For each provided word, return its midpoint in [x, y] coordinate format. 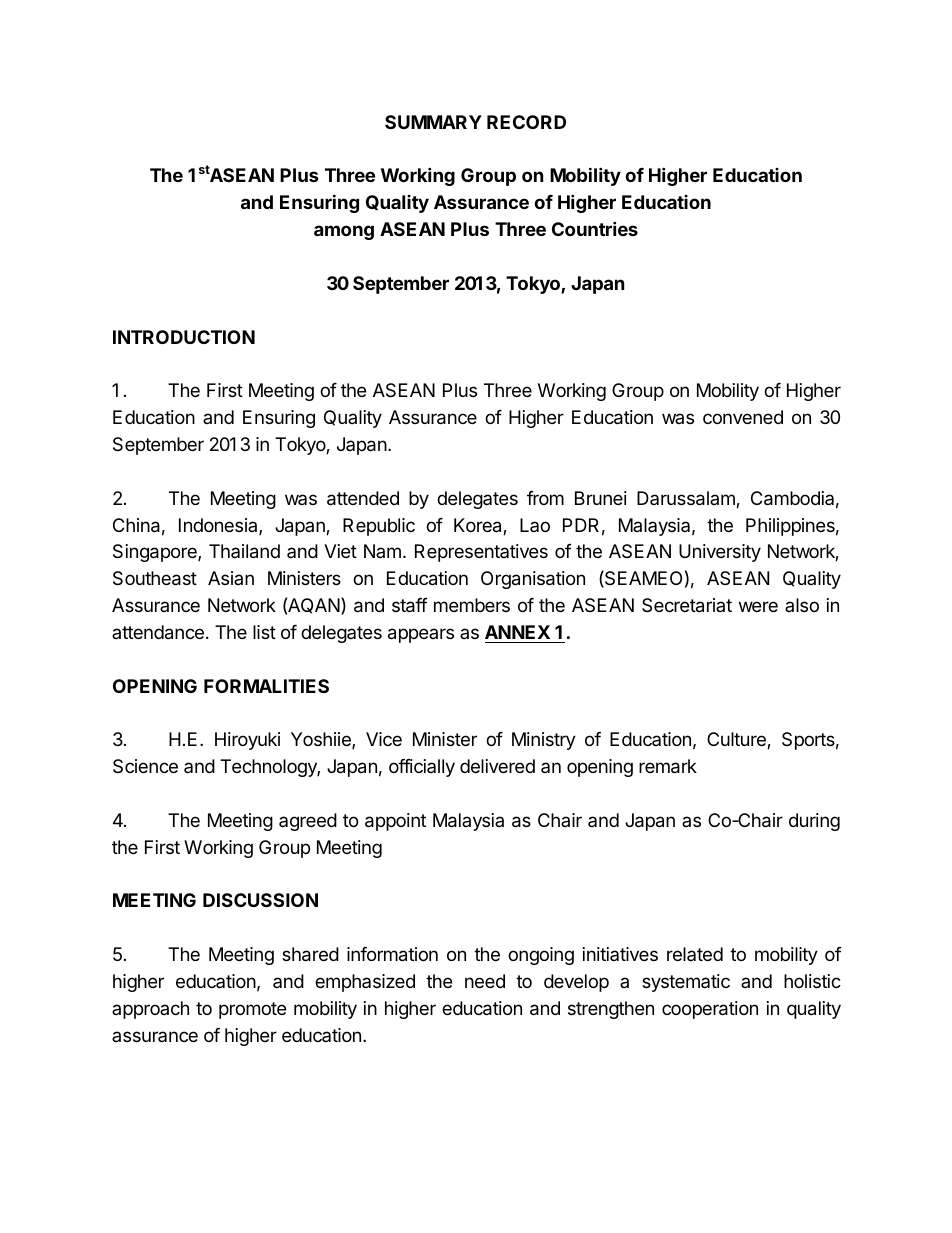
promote [252, 1010]
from [545, 498]
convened [743, 417]
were [758, 606]
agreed [308, 822]
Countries [595, 228]
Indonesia [219, 526]
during [814, 822]
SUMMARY [433, 122]
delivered [497, 766]
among [344, 232]
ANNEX [517, 632]
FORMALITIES [266, 686]
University [720, 553]
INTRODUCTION [184, 337]
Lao [535, 525]
